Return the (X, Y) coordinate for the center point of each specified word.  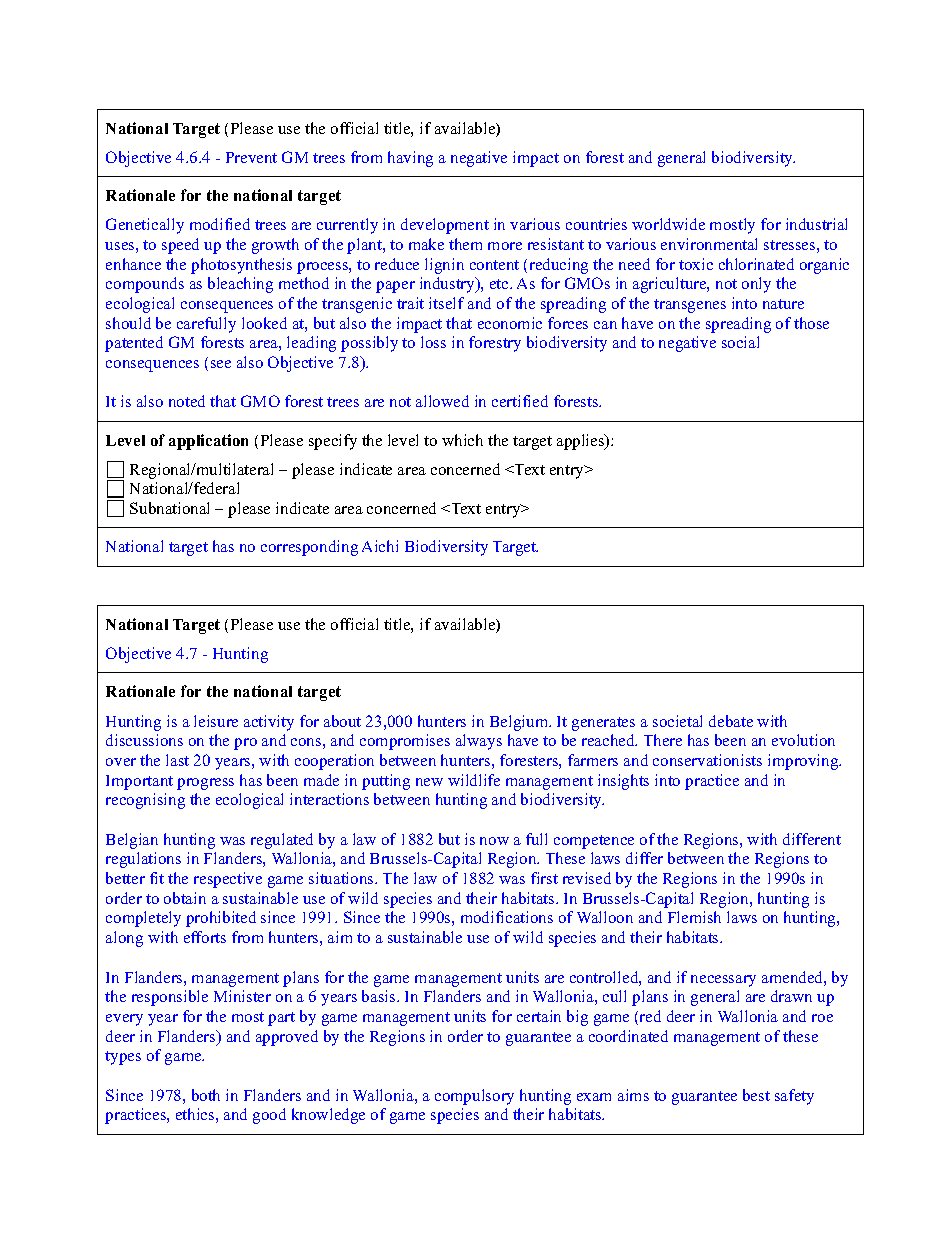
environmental (709, 244)
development (445, 226)
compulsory (474, 1097)
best (756, 1095)
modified (220, 224)
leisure (216, 721)
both (206, 1095)
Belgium (520, 723)
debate (731, 721)
